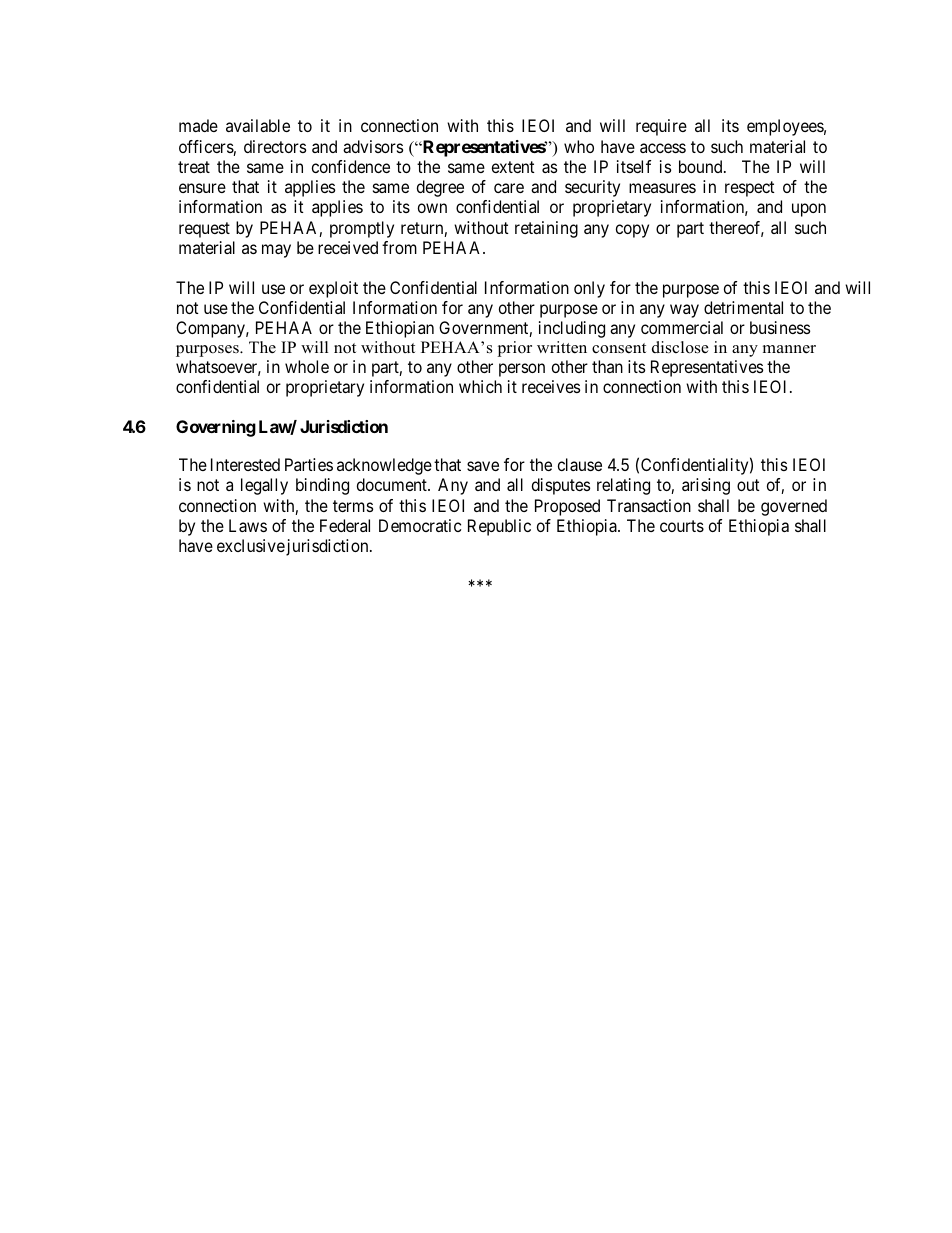 Image resolution: width=952 pixels, height=1233 pixels. What do you see at coordinates (275, 146) in the image?
I see `directors` at bounding box center [275, 146].
